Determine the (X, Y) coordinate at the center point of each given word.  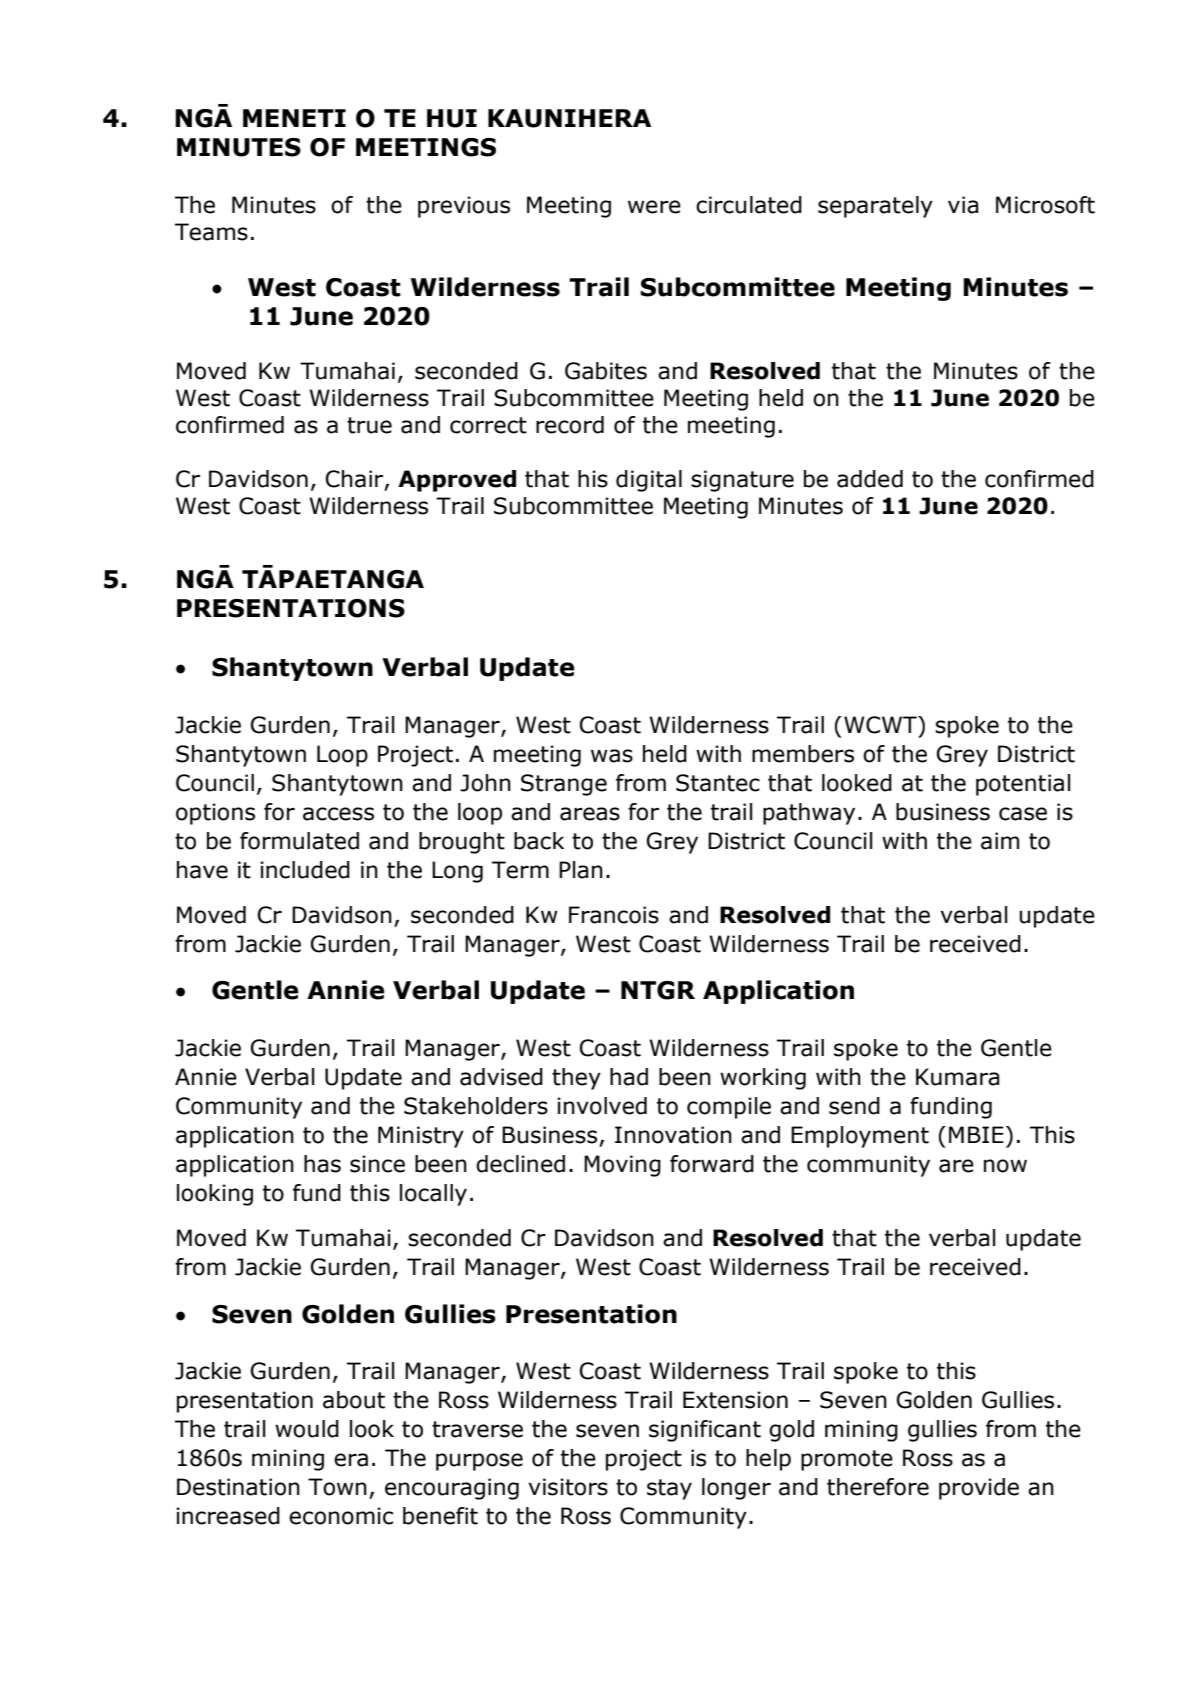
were (654, 207)
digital (649, 481)
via (963, 205)
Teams (211, 232)
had (629, 1077)
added (870, 479)
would (307, 1429)
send (854, 1106)
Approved (457, 481)
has (322, 1164)
